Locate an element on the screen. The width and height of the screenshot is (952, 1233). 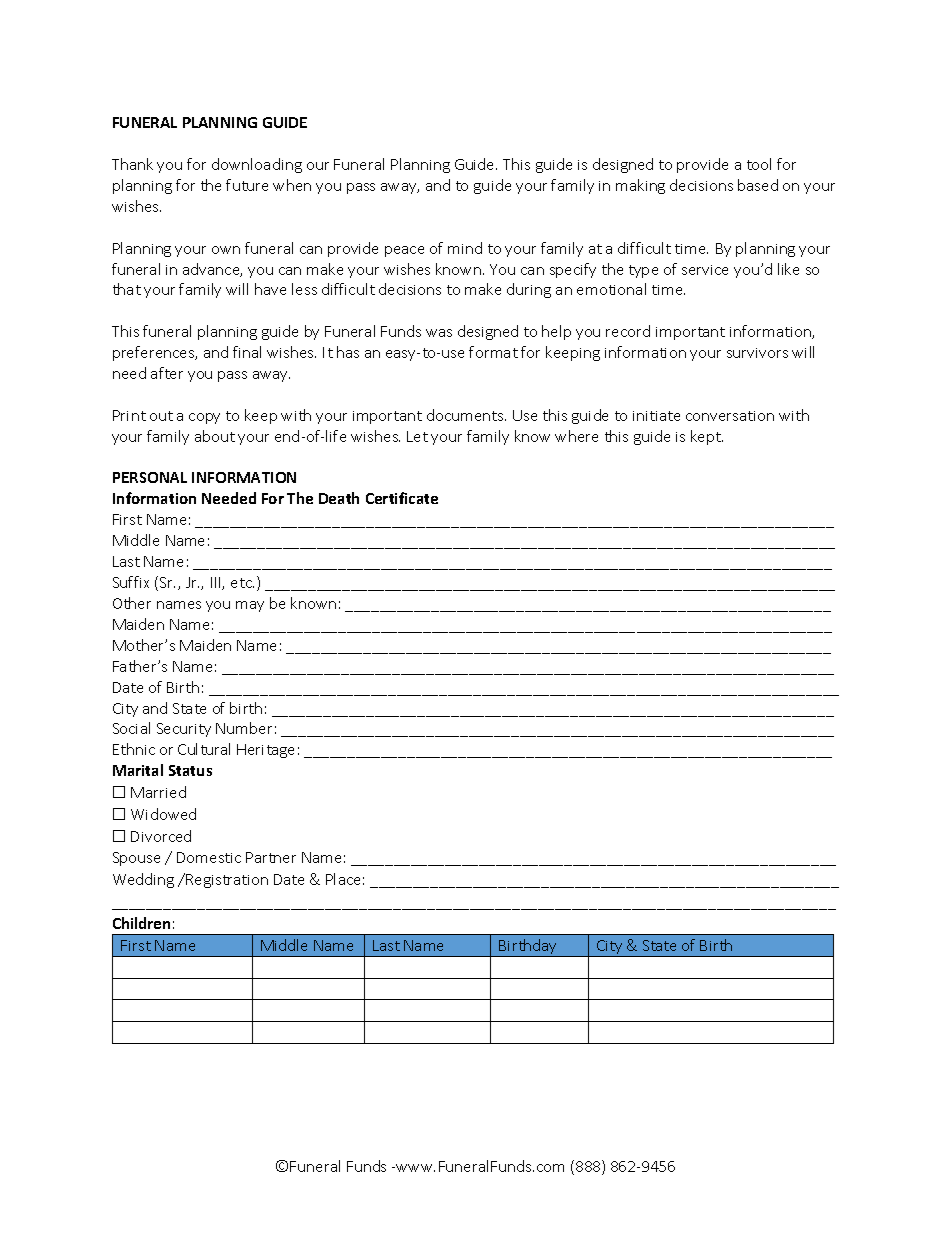
where is located at coordinates (576, 436).
